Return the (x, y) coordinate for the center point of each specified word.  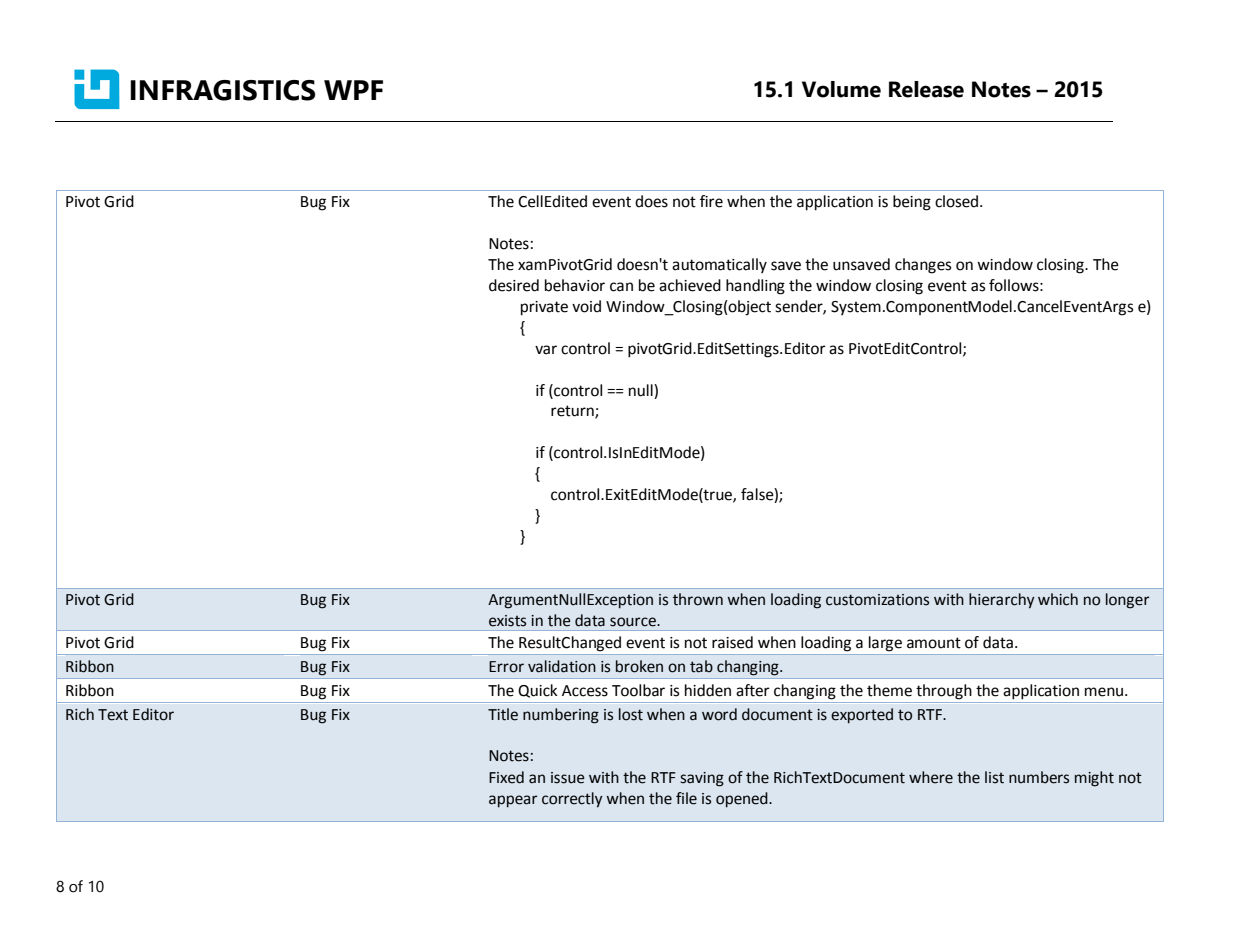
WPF (353, 90)
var (546, 350)
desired (514, 285)
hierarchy (1002, 601)
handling (755, 287)
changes (923, 266)
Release (926, 89)
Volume (841, 89)
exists (507, 621)
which (1058, 599)
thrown (698, 599)
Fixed (506, 777)
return (573, 412)
